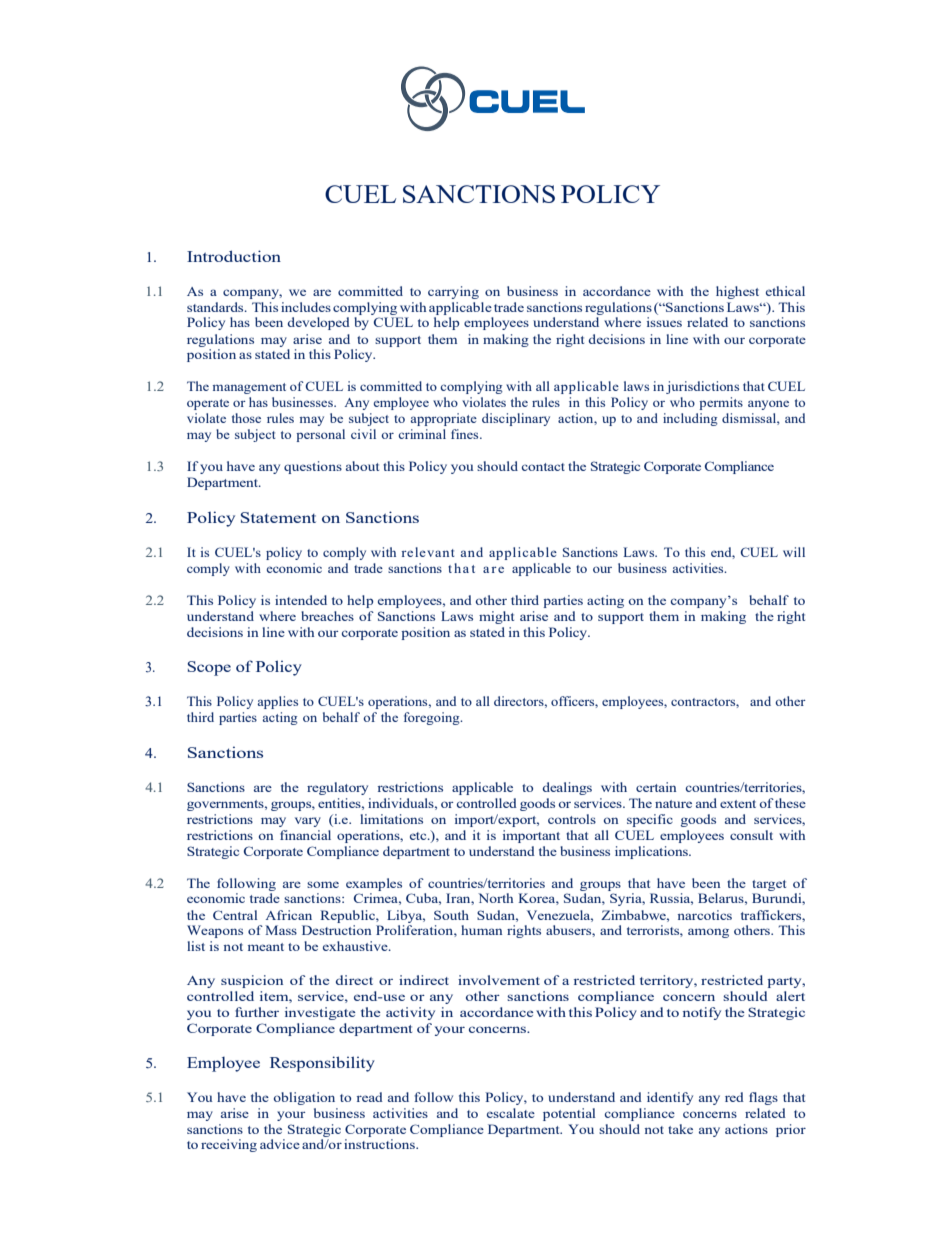  I want to click on applies, so click(277, 702).
